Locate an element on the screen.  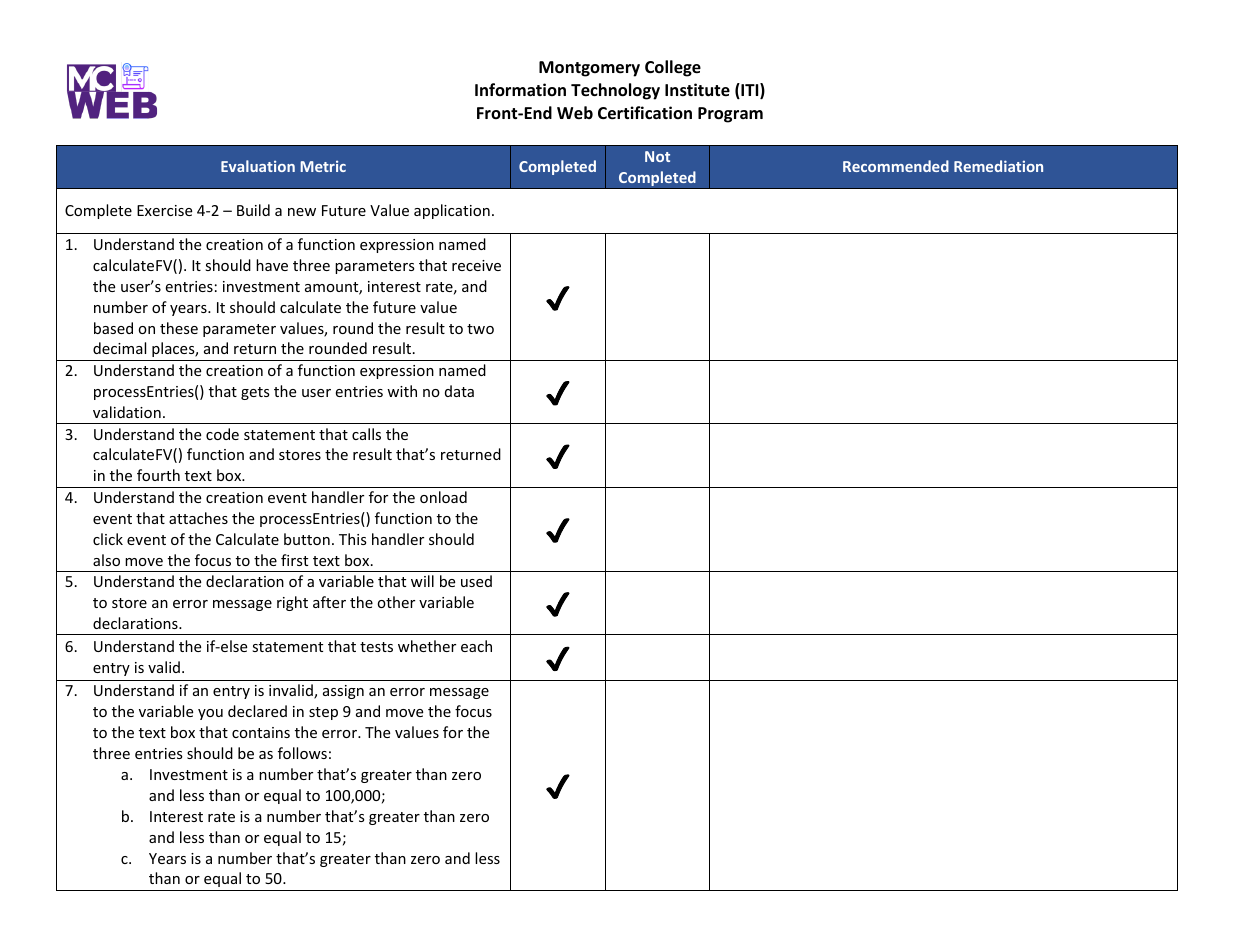
code is located at coordinates (222, 434).
